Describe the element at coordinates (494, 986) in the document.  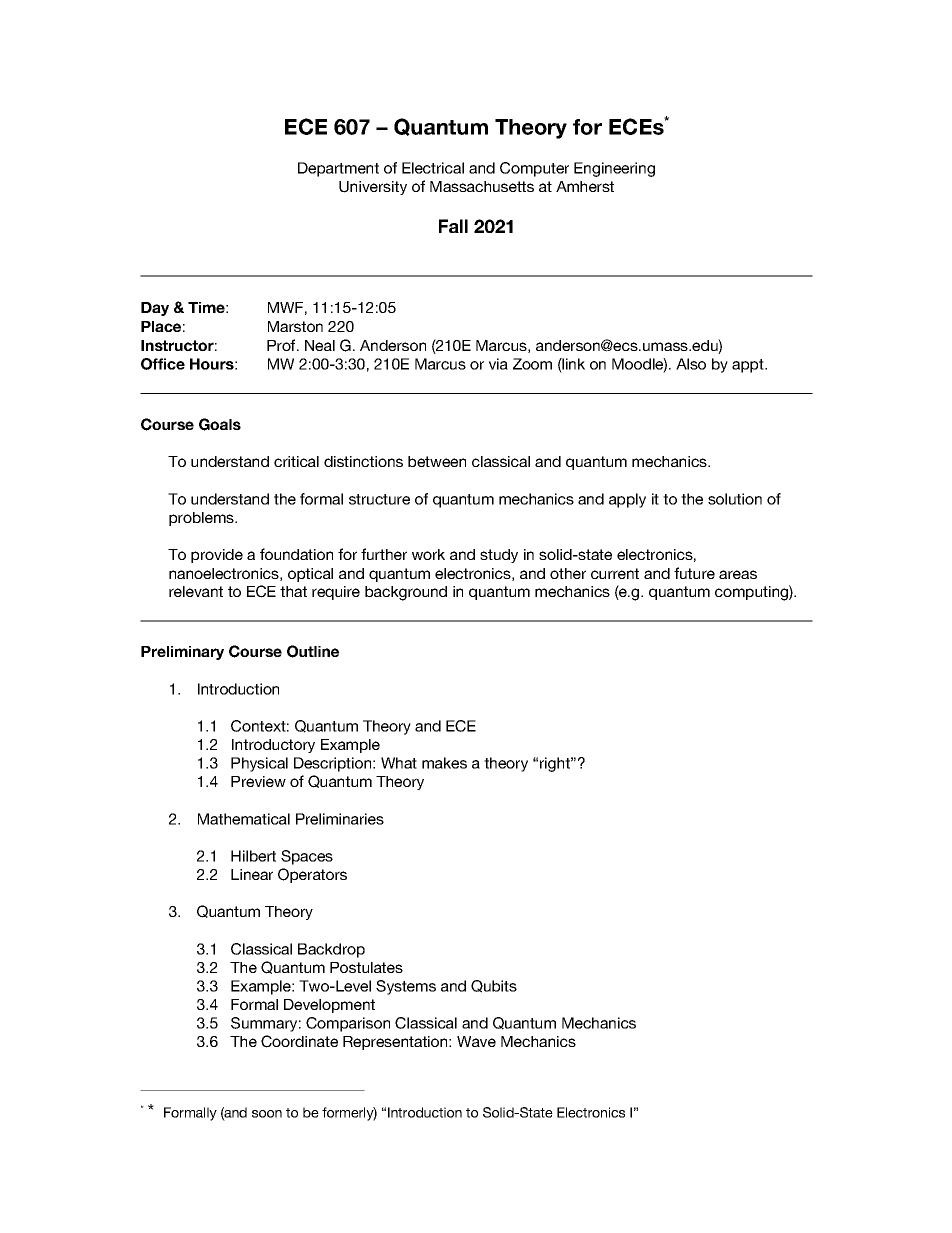
I see `Qubits` at that location.
